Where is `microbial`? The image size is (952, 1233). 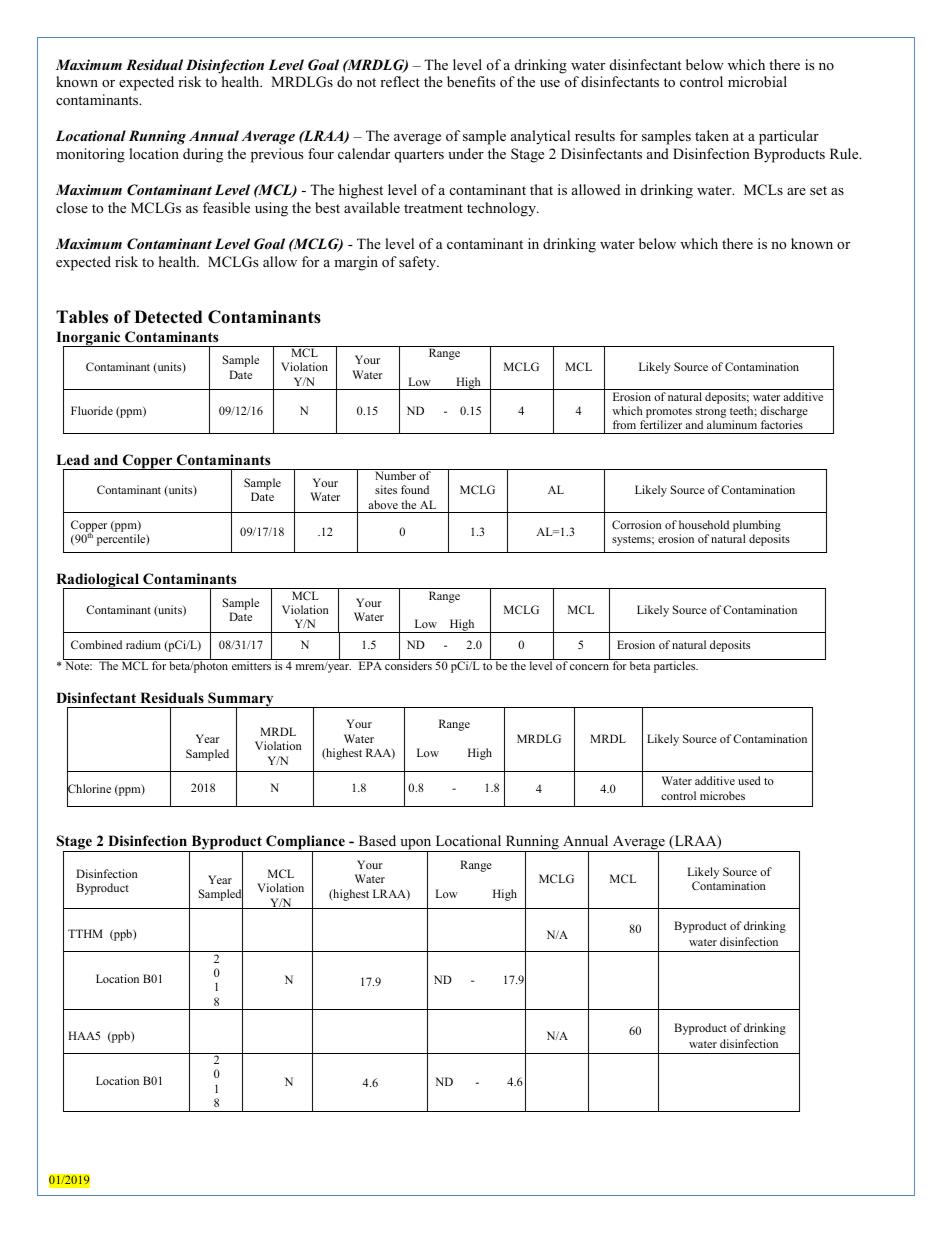
microbial is located at coordinates (757, 81).
